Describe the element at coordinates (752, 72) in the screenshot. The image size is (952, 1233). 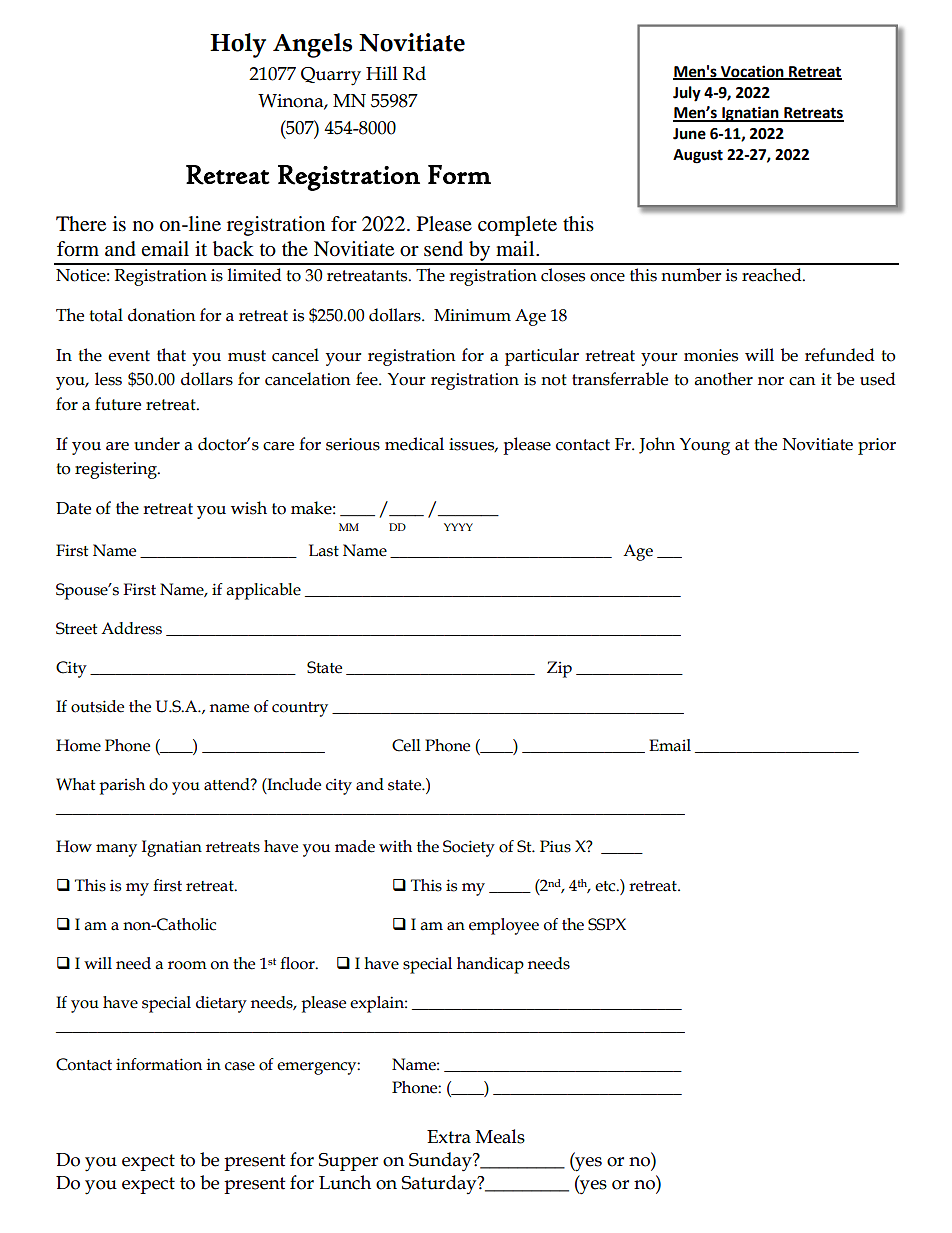
I see `Vocation` at that location.
